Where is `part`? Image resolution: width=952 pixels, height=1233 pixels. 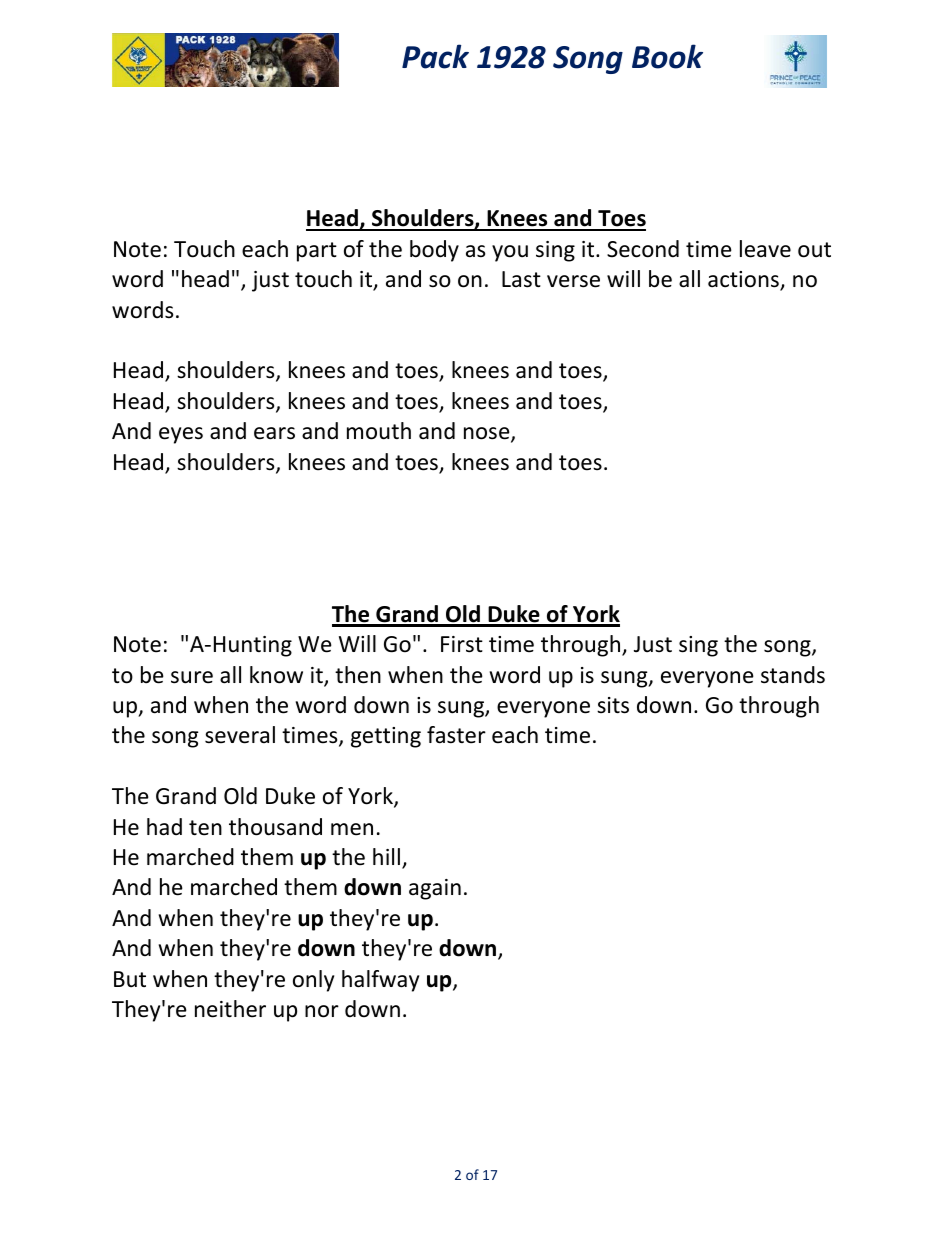
part is located at coordinates (317, 252).
